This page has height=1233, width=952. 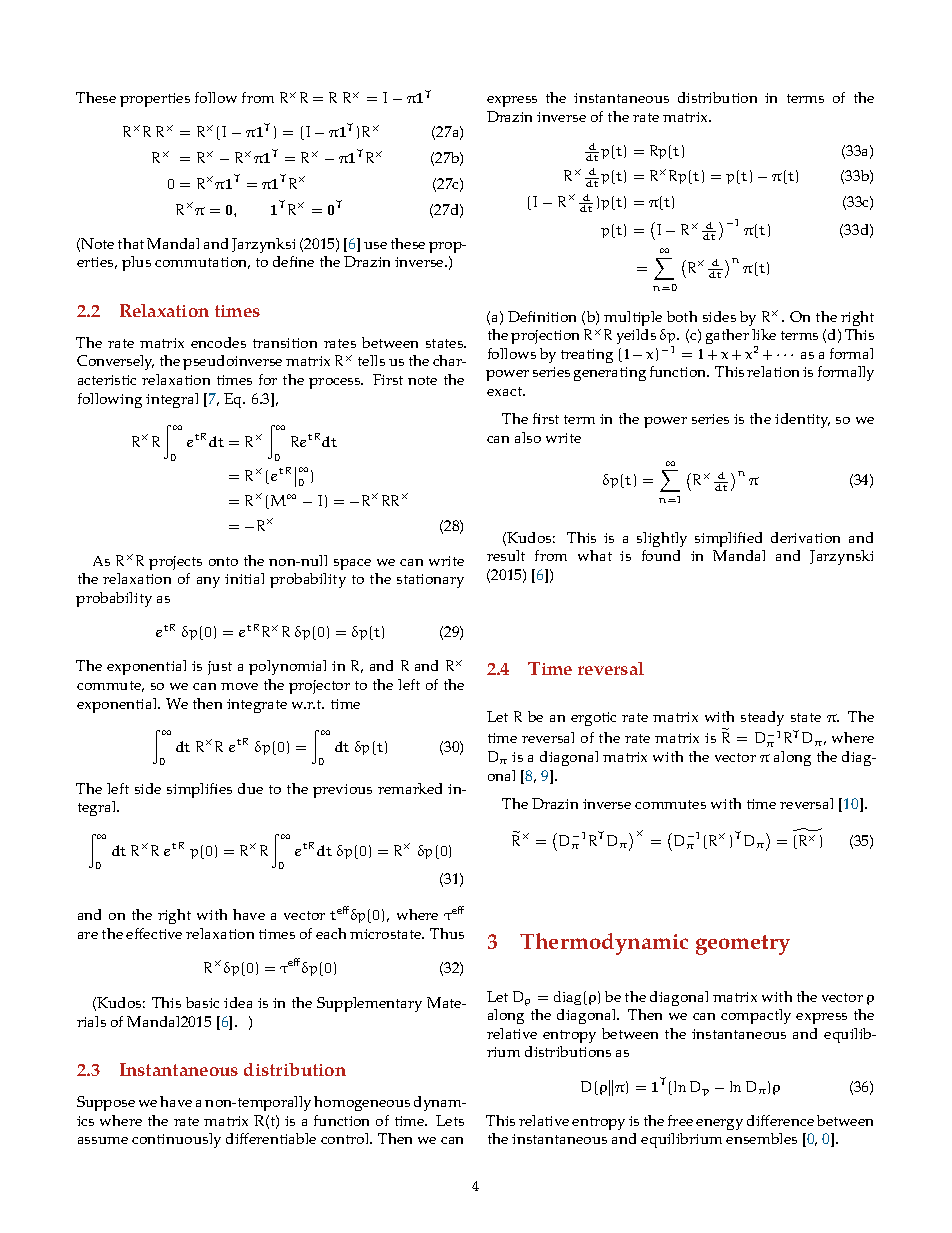 I want to click on steady, so click(x=762, y=718).
